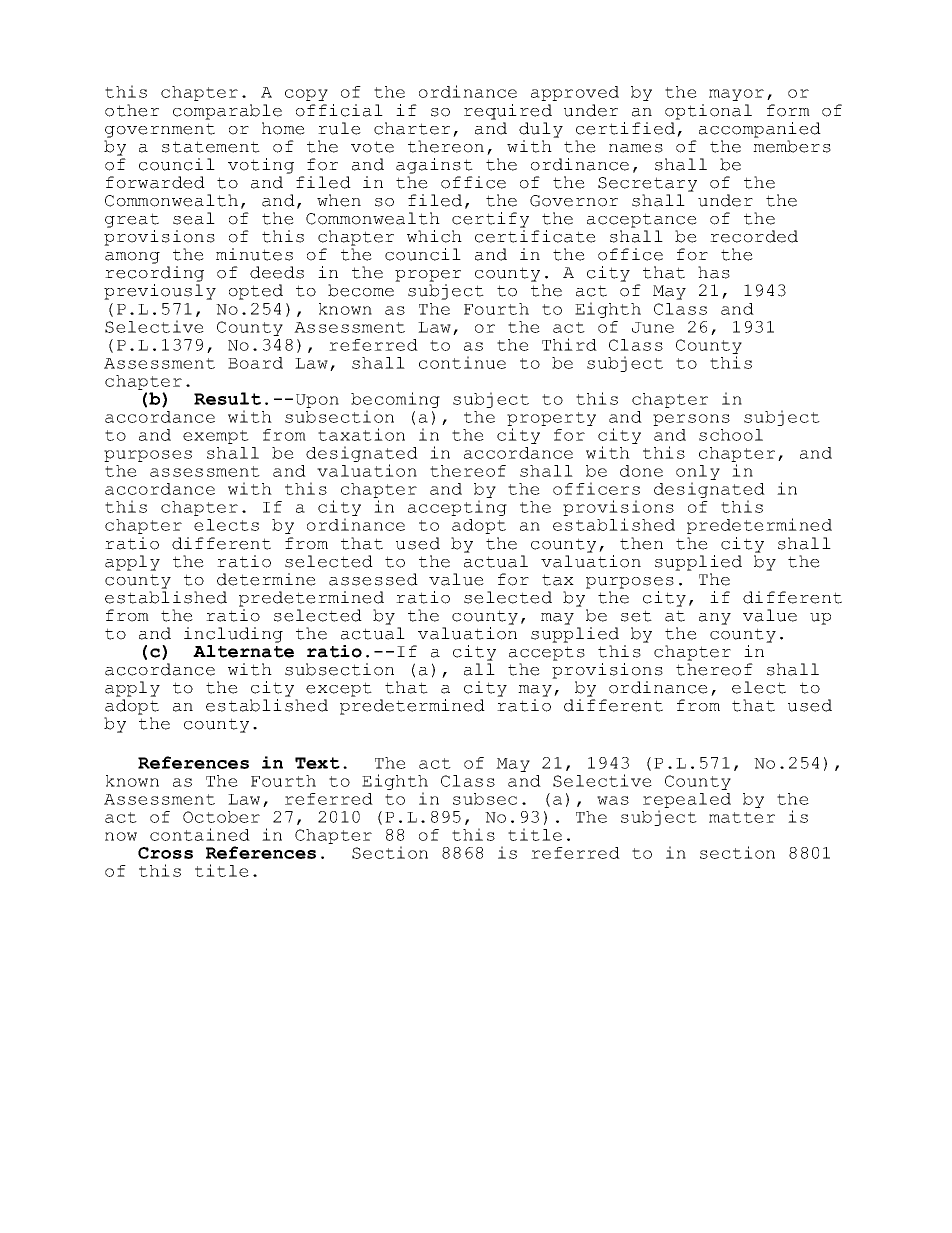 The image size is (952, 1233). What do you see at coordinates (708, 112) in the screenshot?
I see `optional` at bounding box center [708, 112].
